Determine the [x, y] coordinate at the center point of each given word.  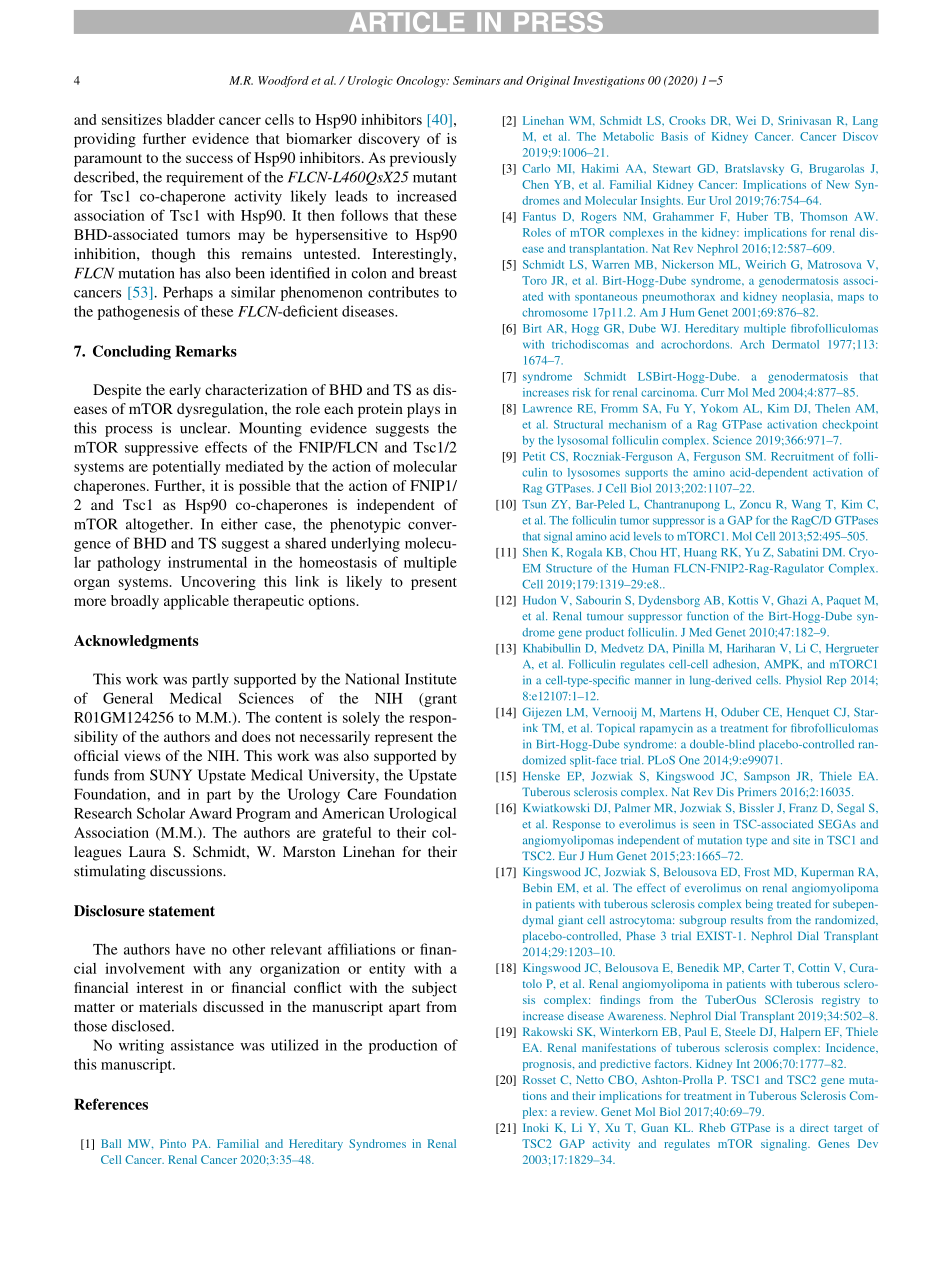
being [759, 905]
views [142, 755]
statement [182, 911]
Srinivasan [804, 120]
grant [439, 700]
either [239, 524]
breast [438, 273]
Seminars [477, 80]
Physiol [803, 681]
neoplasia [807, 298]
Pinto [173, 1143]
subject [434, 989]
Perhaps [188, 293]
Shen [535, 552]
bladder [191, 119]
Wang [806, 505]
